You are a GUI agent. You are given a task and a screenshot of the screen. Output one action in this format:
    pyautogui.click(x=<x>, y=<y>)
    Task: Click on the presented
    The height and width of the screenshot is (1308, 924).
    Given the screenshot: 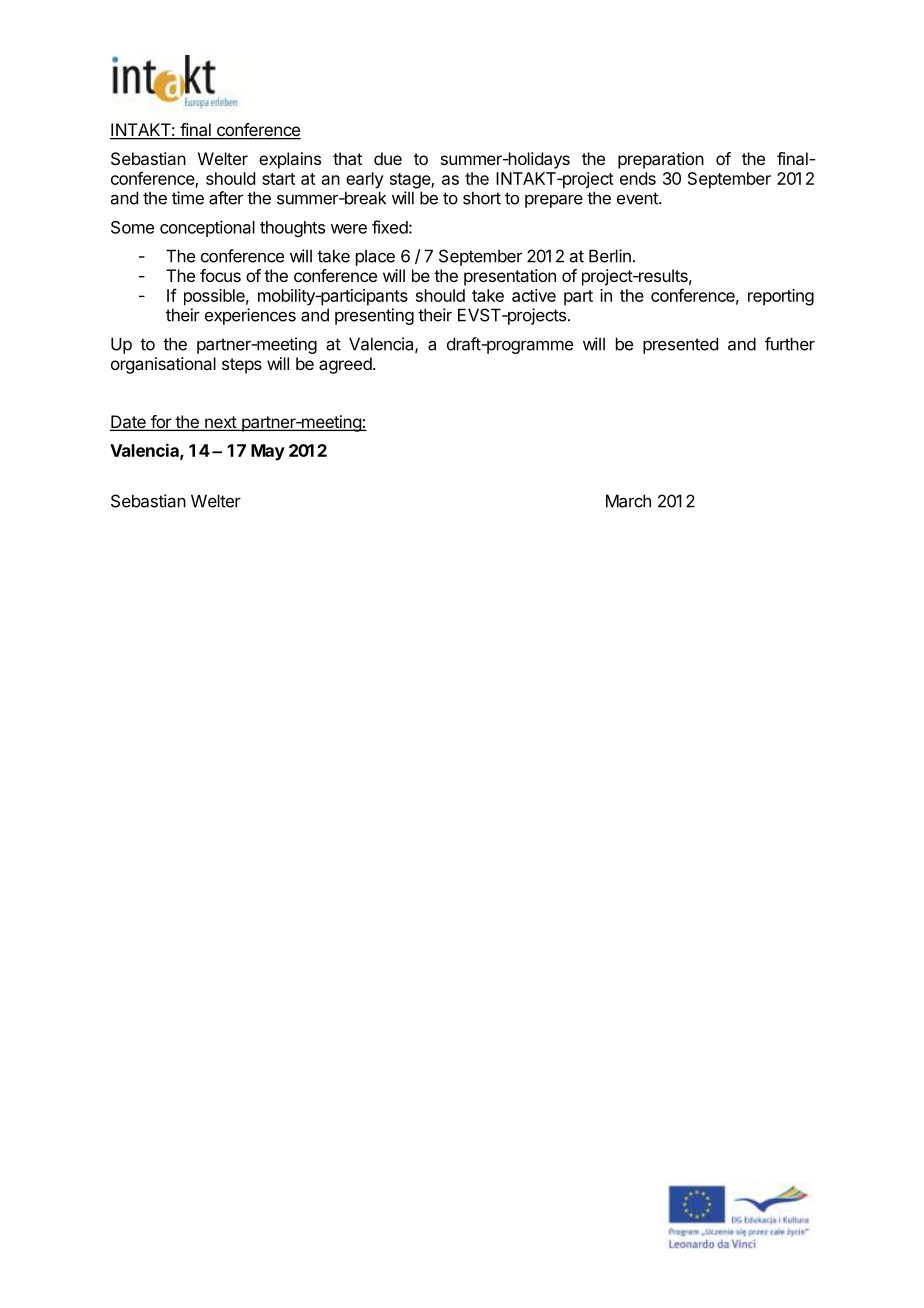 What is the action you would take?
    pyautogui.click(x=680, y=345)
